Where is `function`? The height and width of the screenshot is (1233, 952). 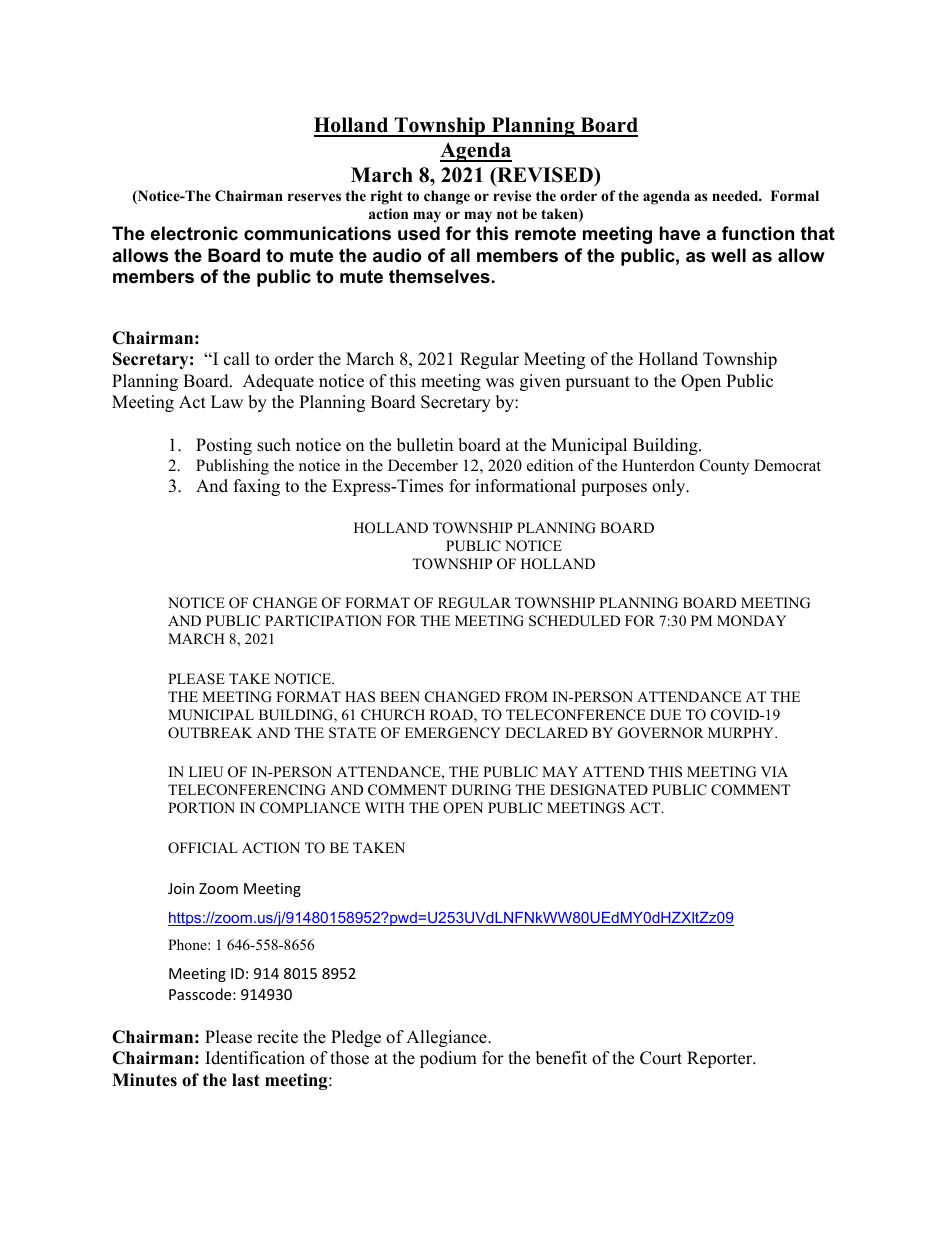 function is located at coordinates (758, 233).
